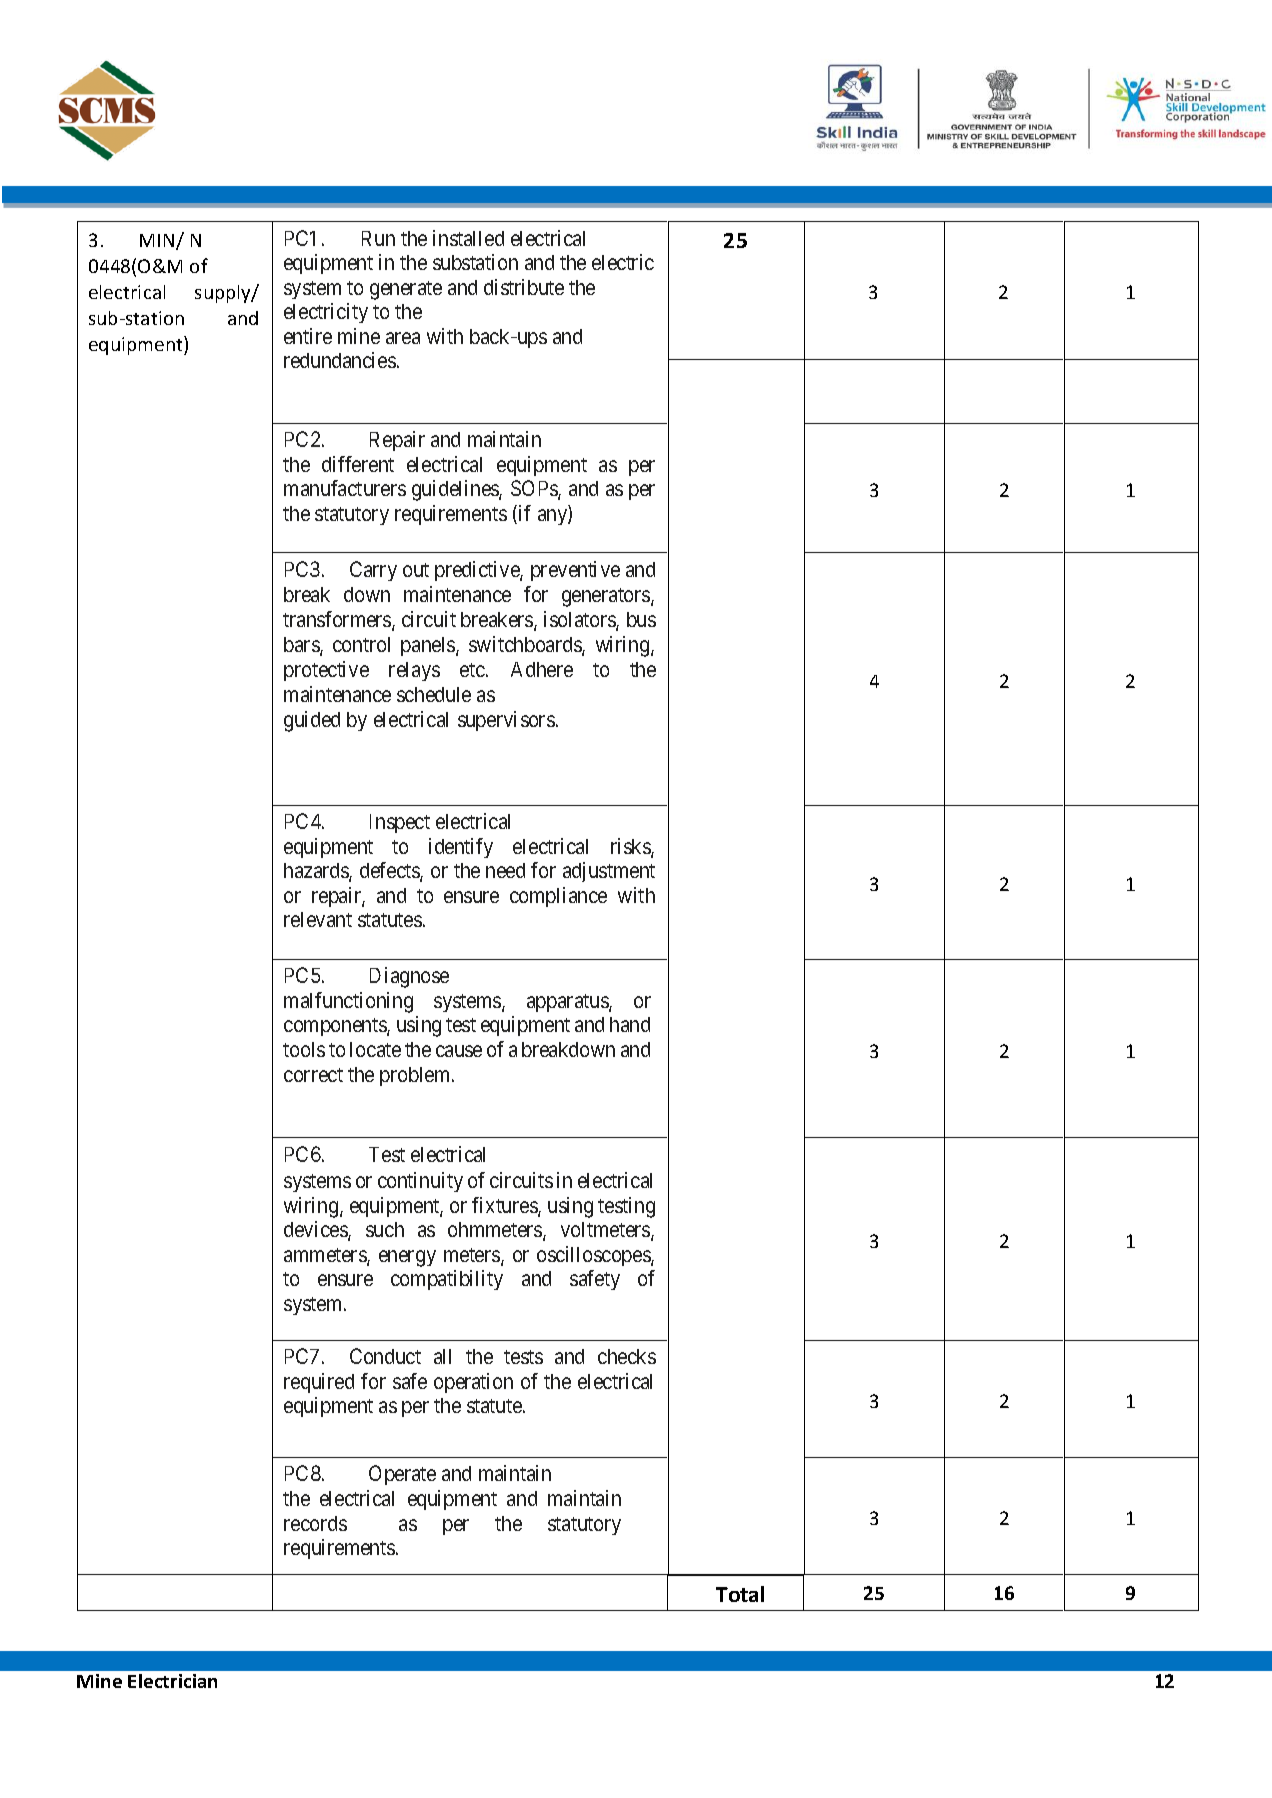 The height and width of the image is (1798, 1272). I want to click on distribute, so click(524, 287).
